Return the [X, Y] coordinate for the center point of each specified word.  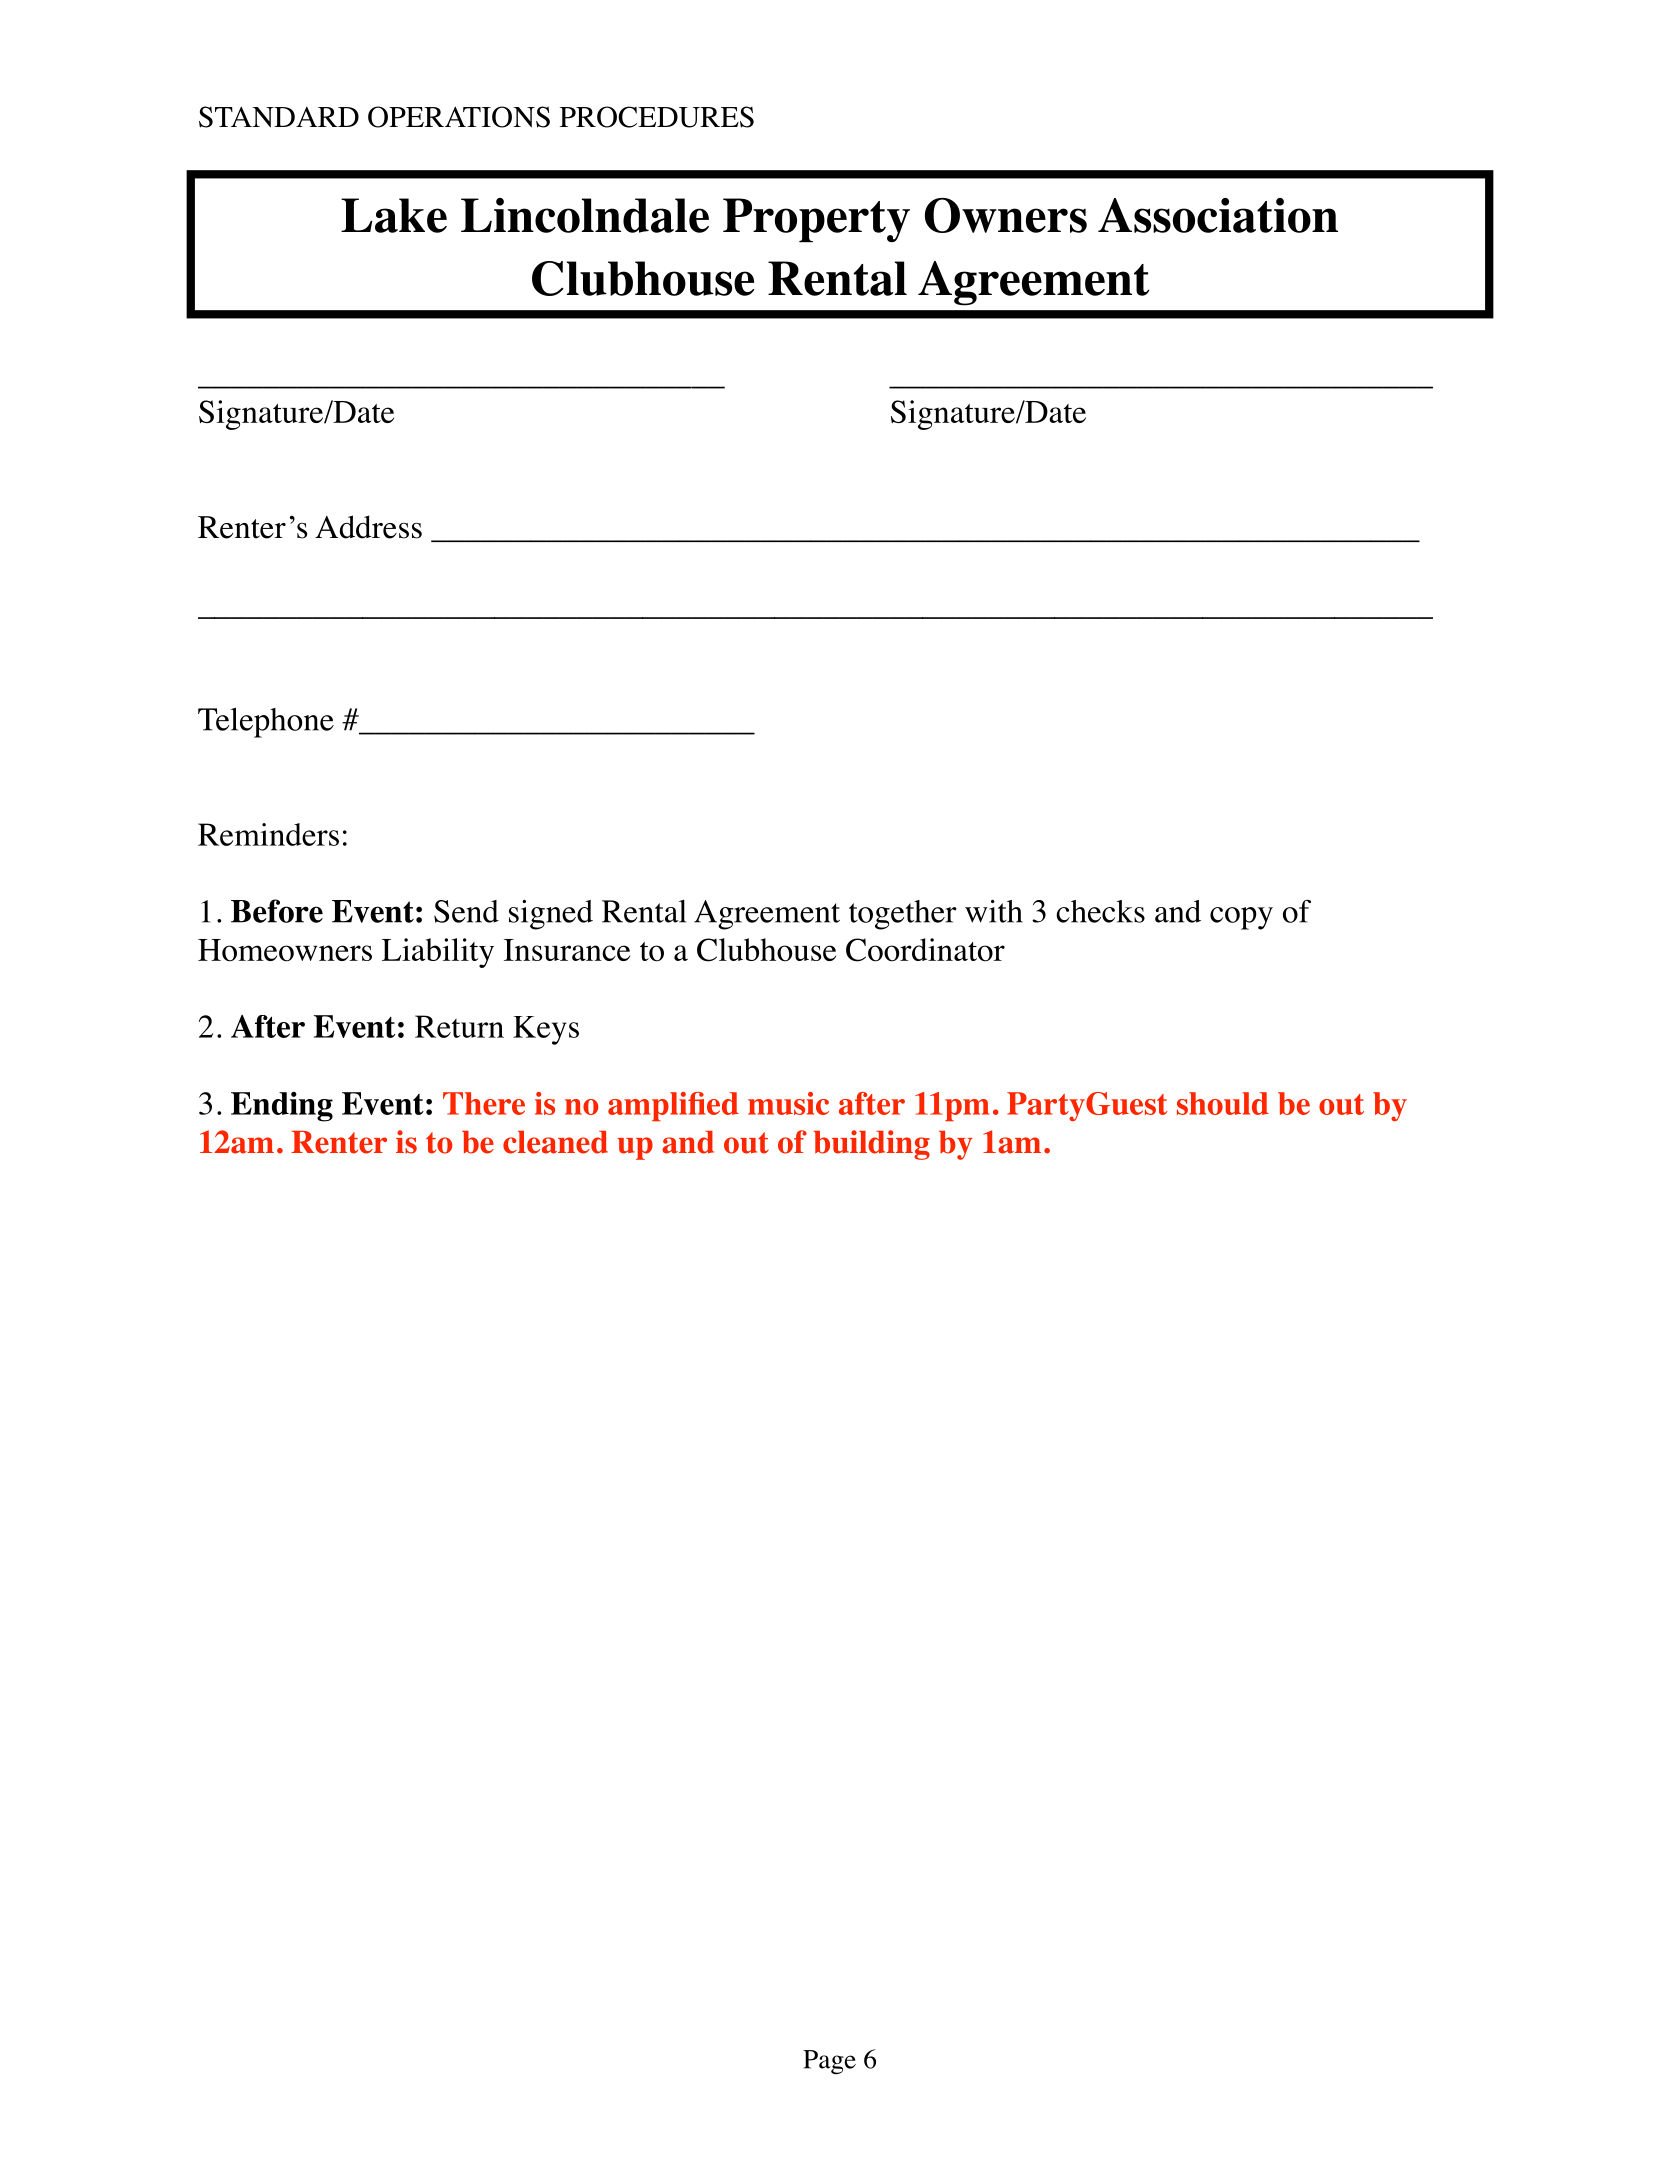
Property [816, 220]
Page [829, 2062]
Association [1218, 215]
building [872, 1145]
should [1223, 1103]
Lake [394, 215]
